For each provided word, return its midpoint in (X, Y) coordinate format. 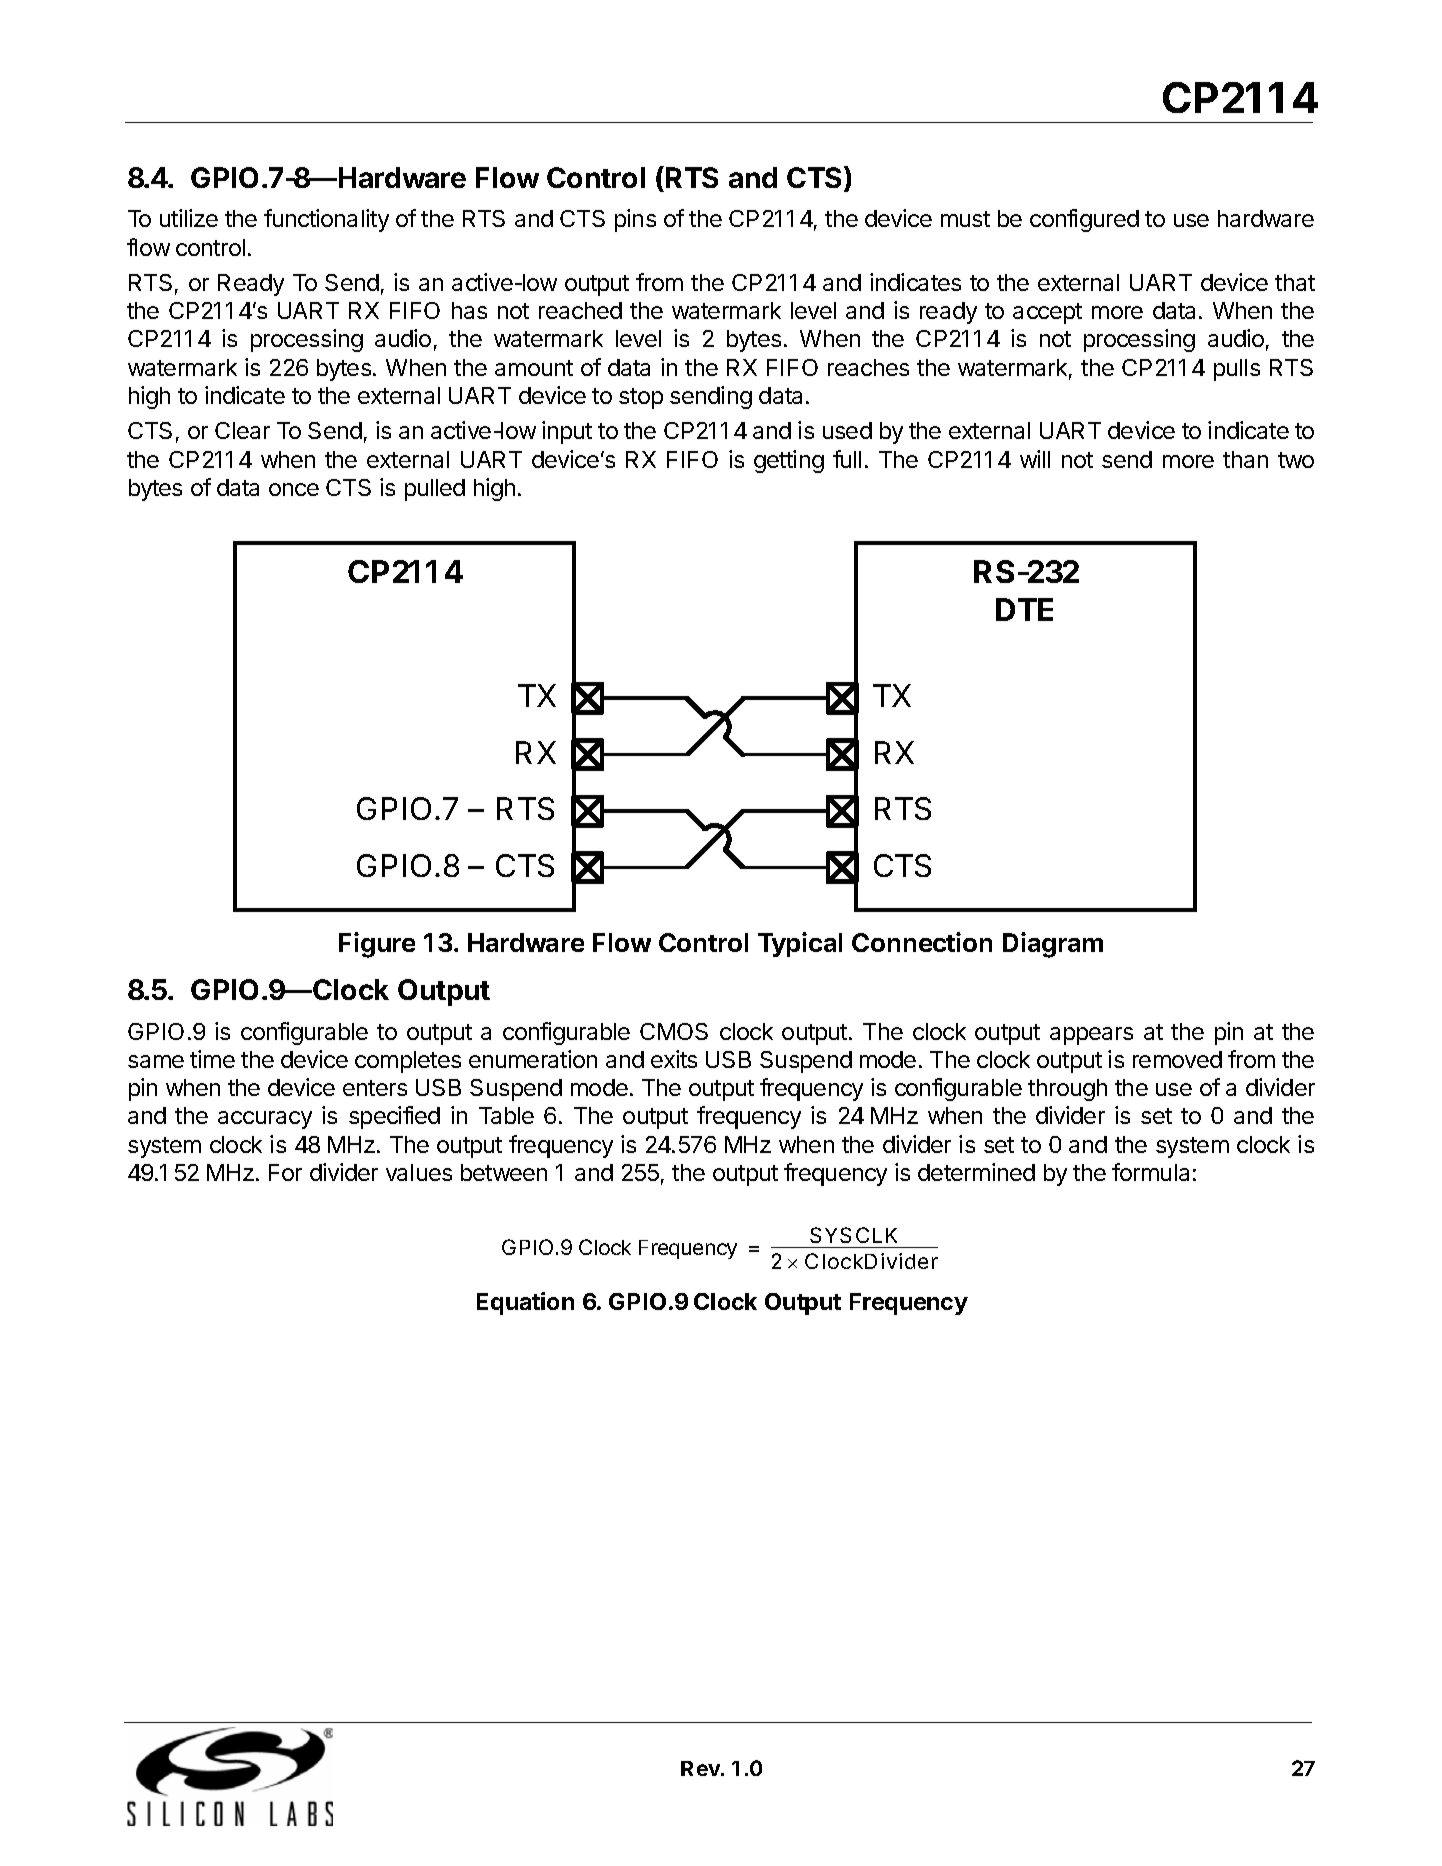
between (504, 1172)
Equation (525, 1303)
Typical (800, 944)
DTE (1024, 609)
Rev (701, 1768)
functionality (326, 220)
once (294, 489)
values (419, 1172)
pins (635, 220)
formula (1150, 1172)
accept (1047, 313)
